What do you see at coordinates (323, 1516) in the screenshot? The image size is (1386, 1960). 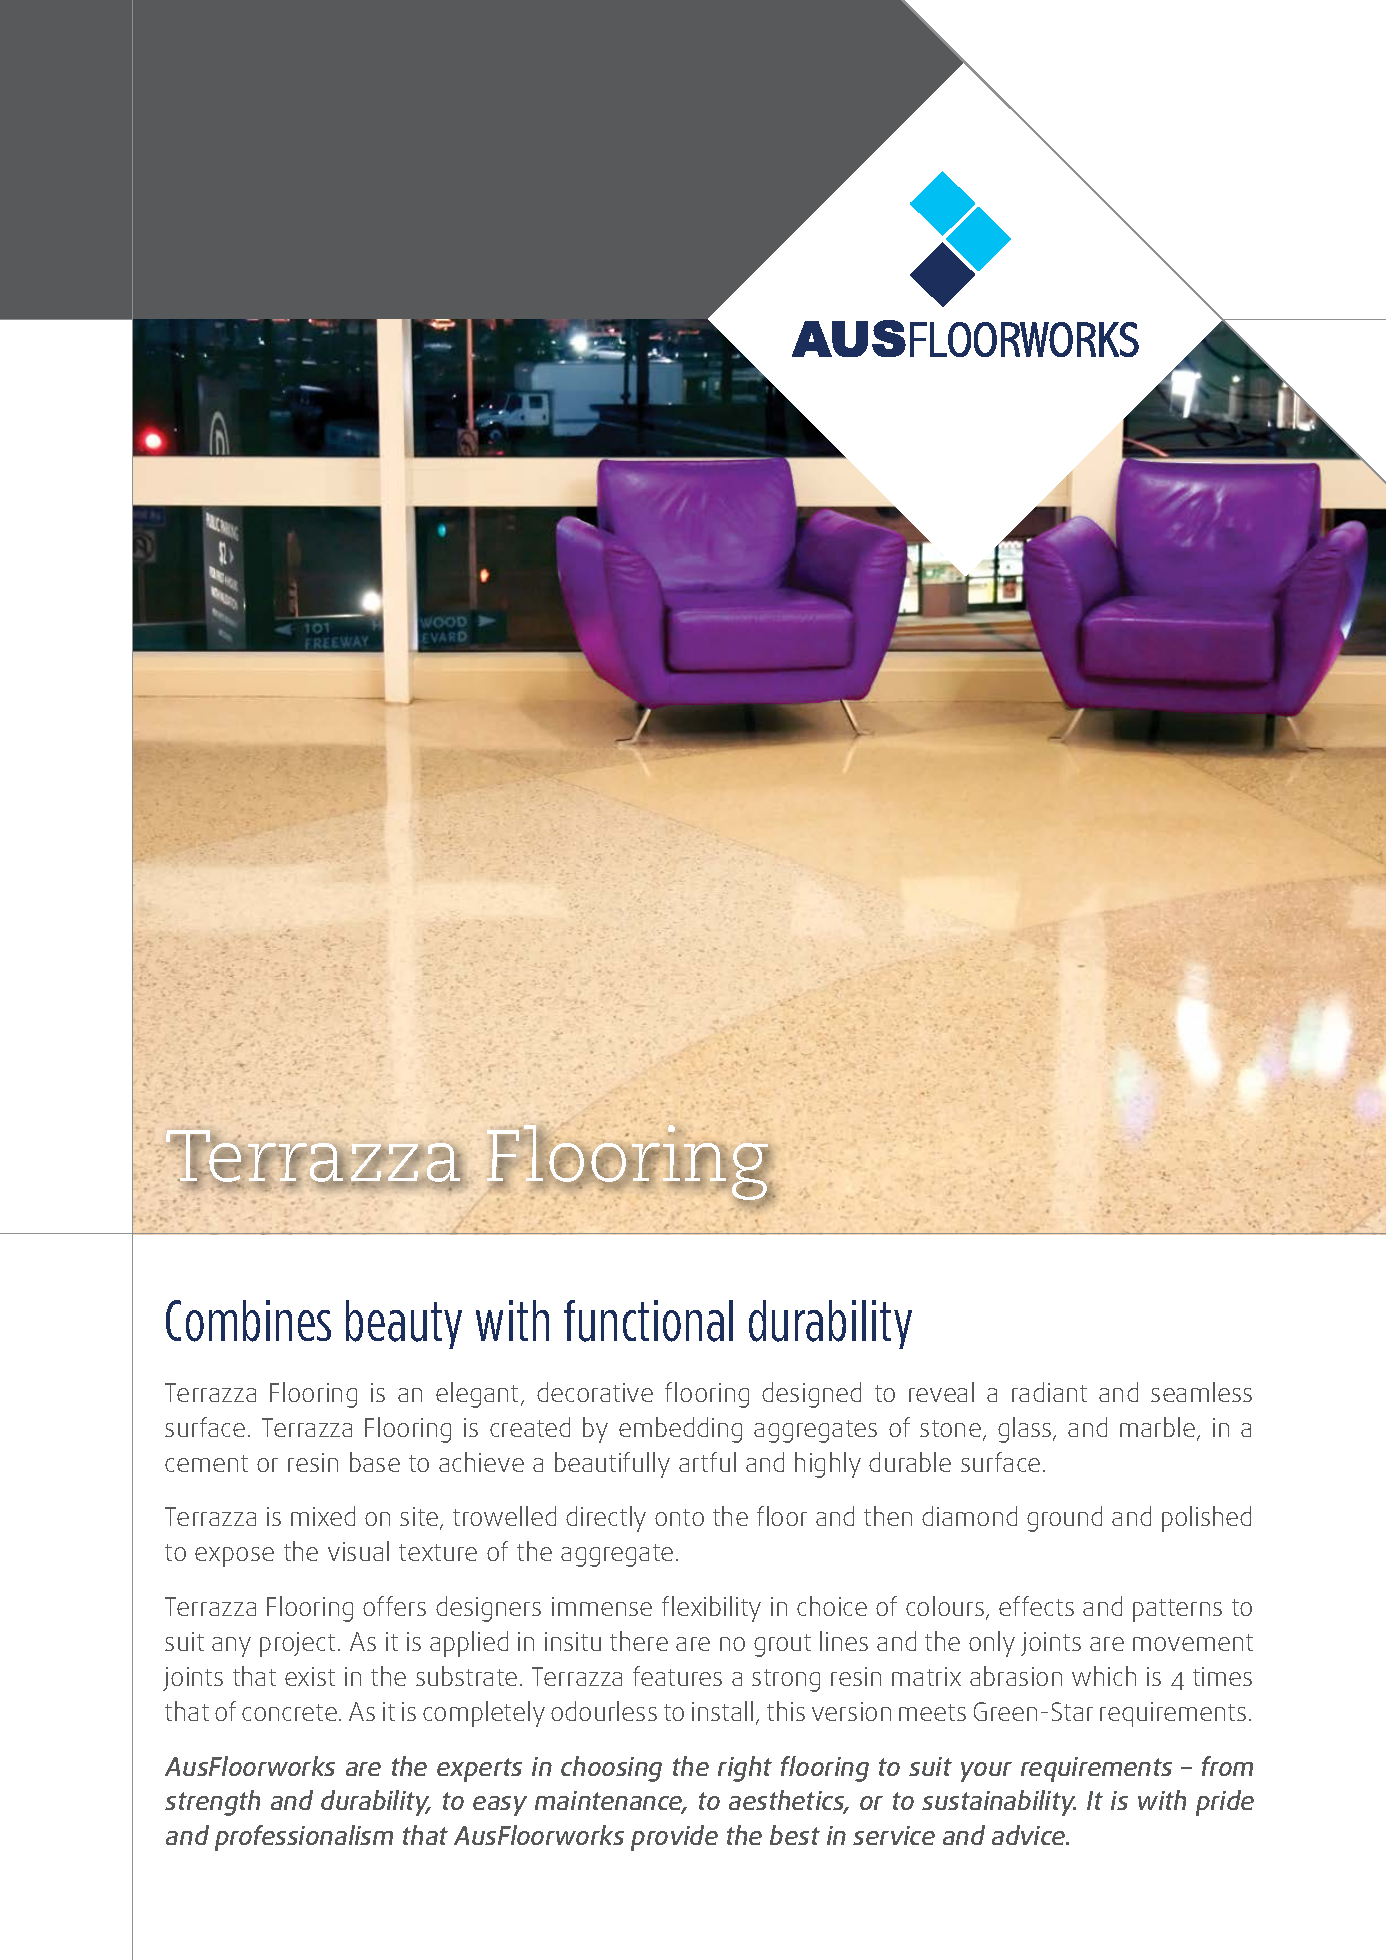 I see `mixed` at bounding box center [323, 1516].
